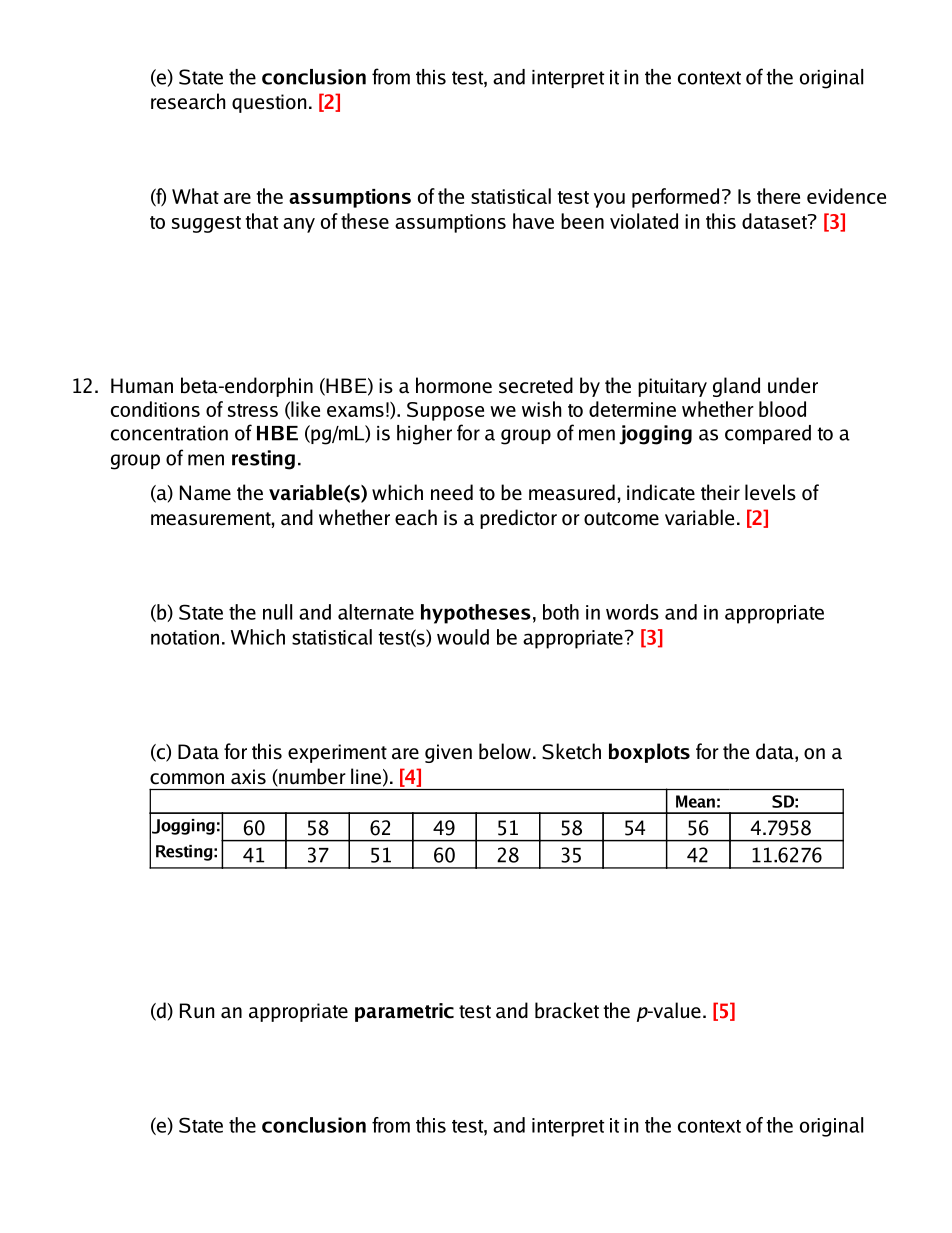  Describe the element at coordinates (197, 1011) in the image. I see `Run` at that location.
